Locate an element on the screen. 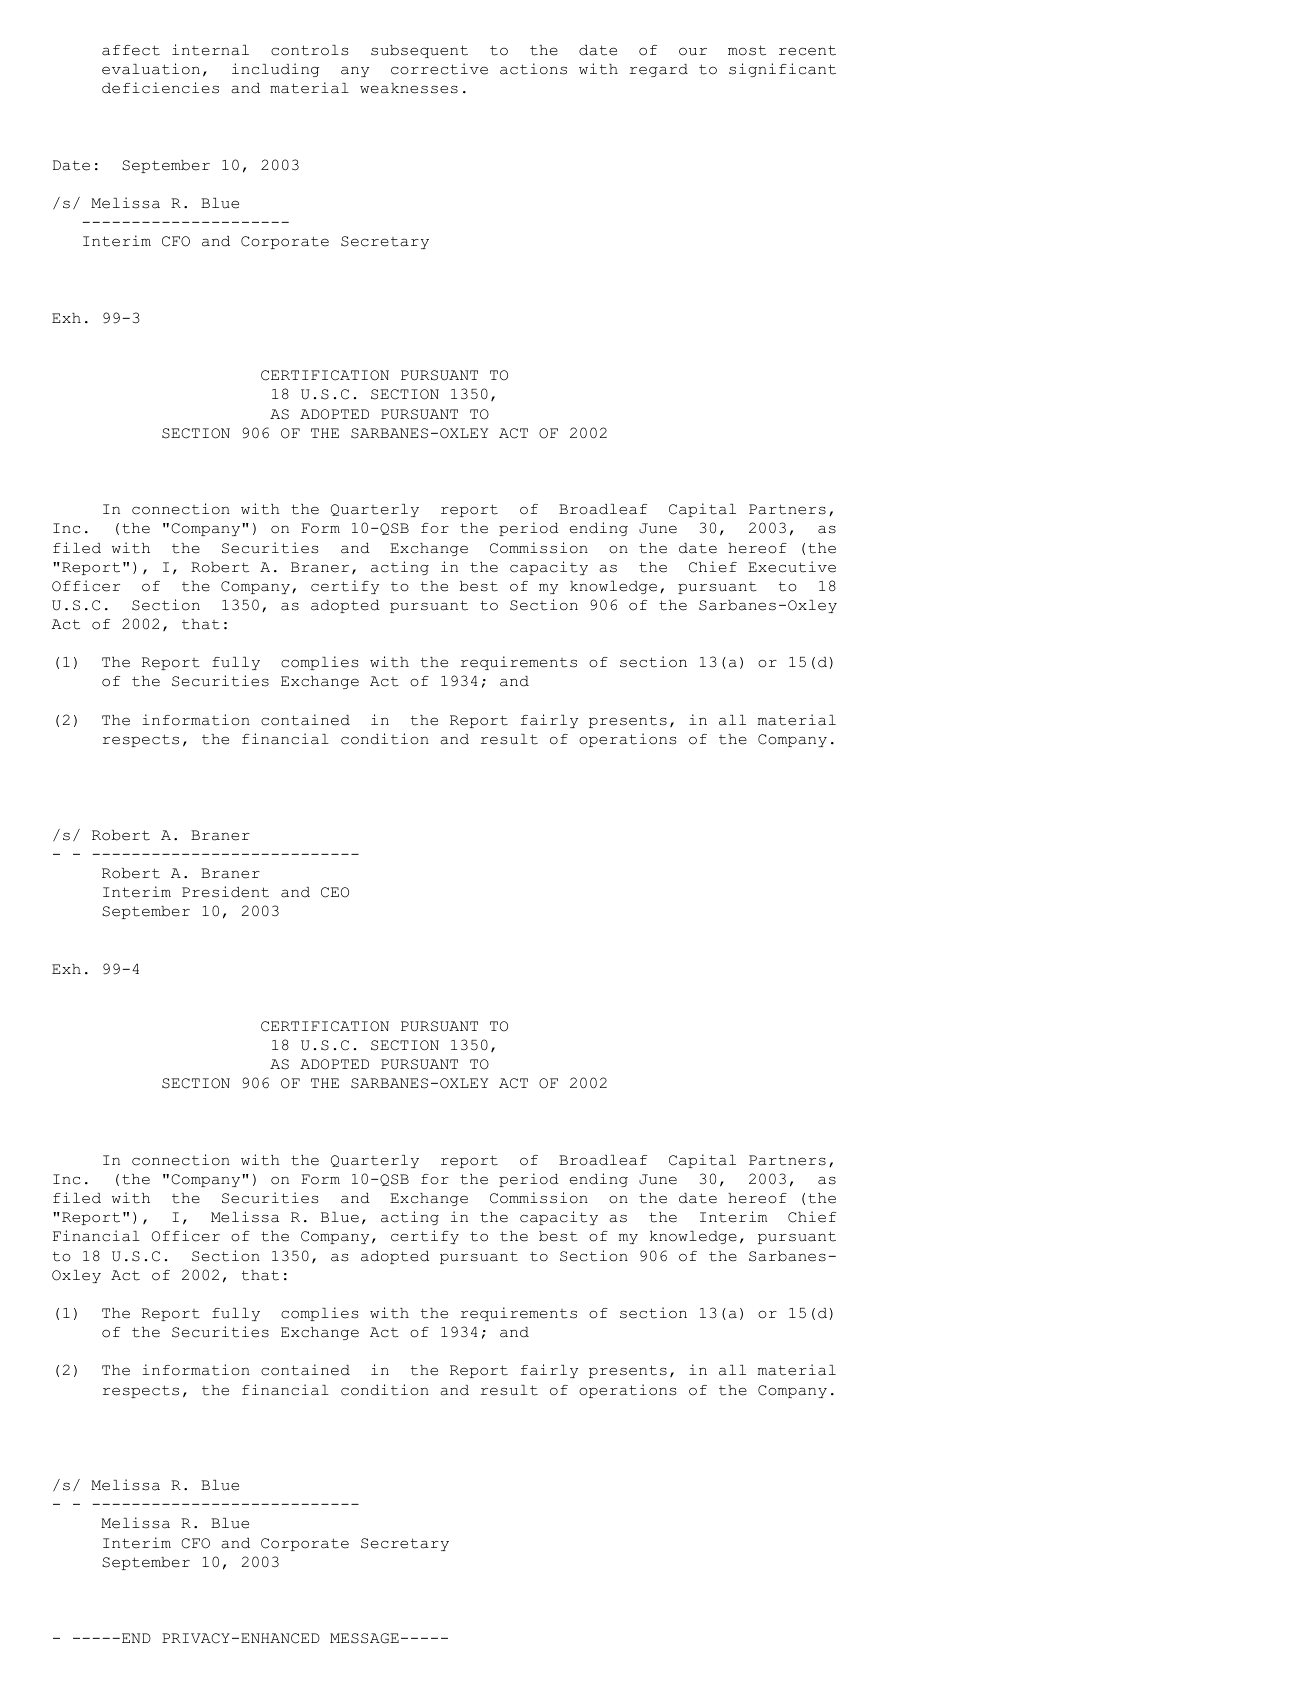 The height and width of the screenshot is (1684, 1301). CEO is located at coordinates (335, 892).
